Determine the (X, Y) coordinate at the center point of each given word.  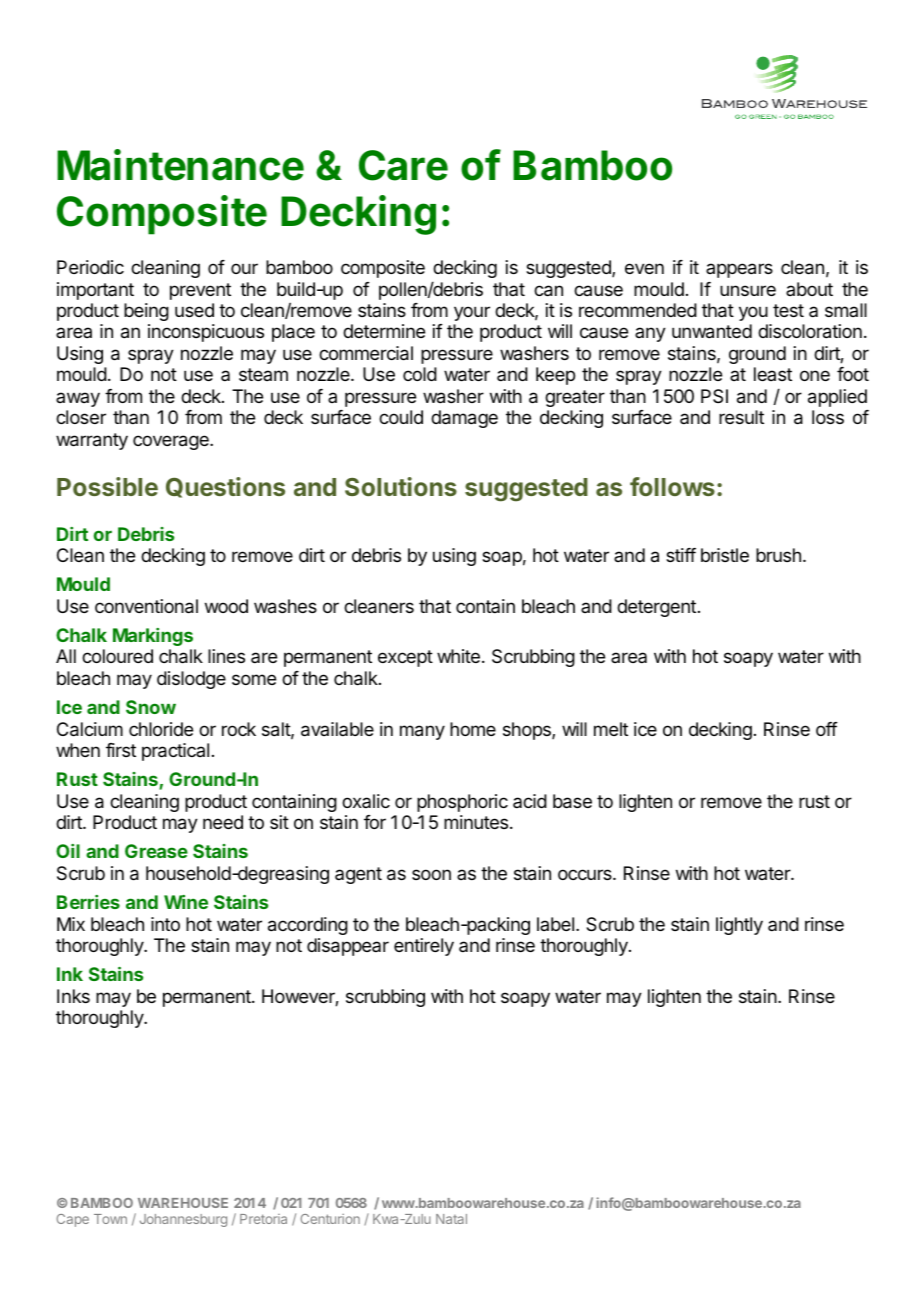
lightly (739, 926)
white (458, 656)
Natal (451, 1219)
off (827, 729)
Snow (151, 707)
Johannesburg (183, 1220)
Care (403, 165)
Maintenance (180, 165)
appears (739, 270)
